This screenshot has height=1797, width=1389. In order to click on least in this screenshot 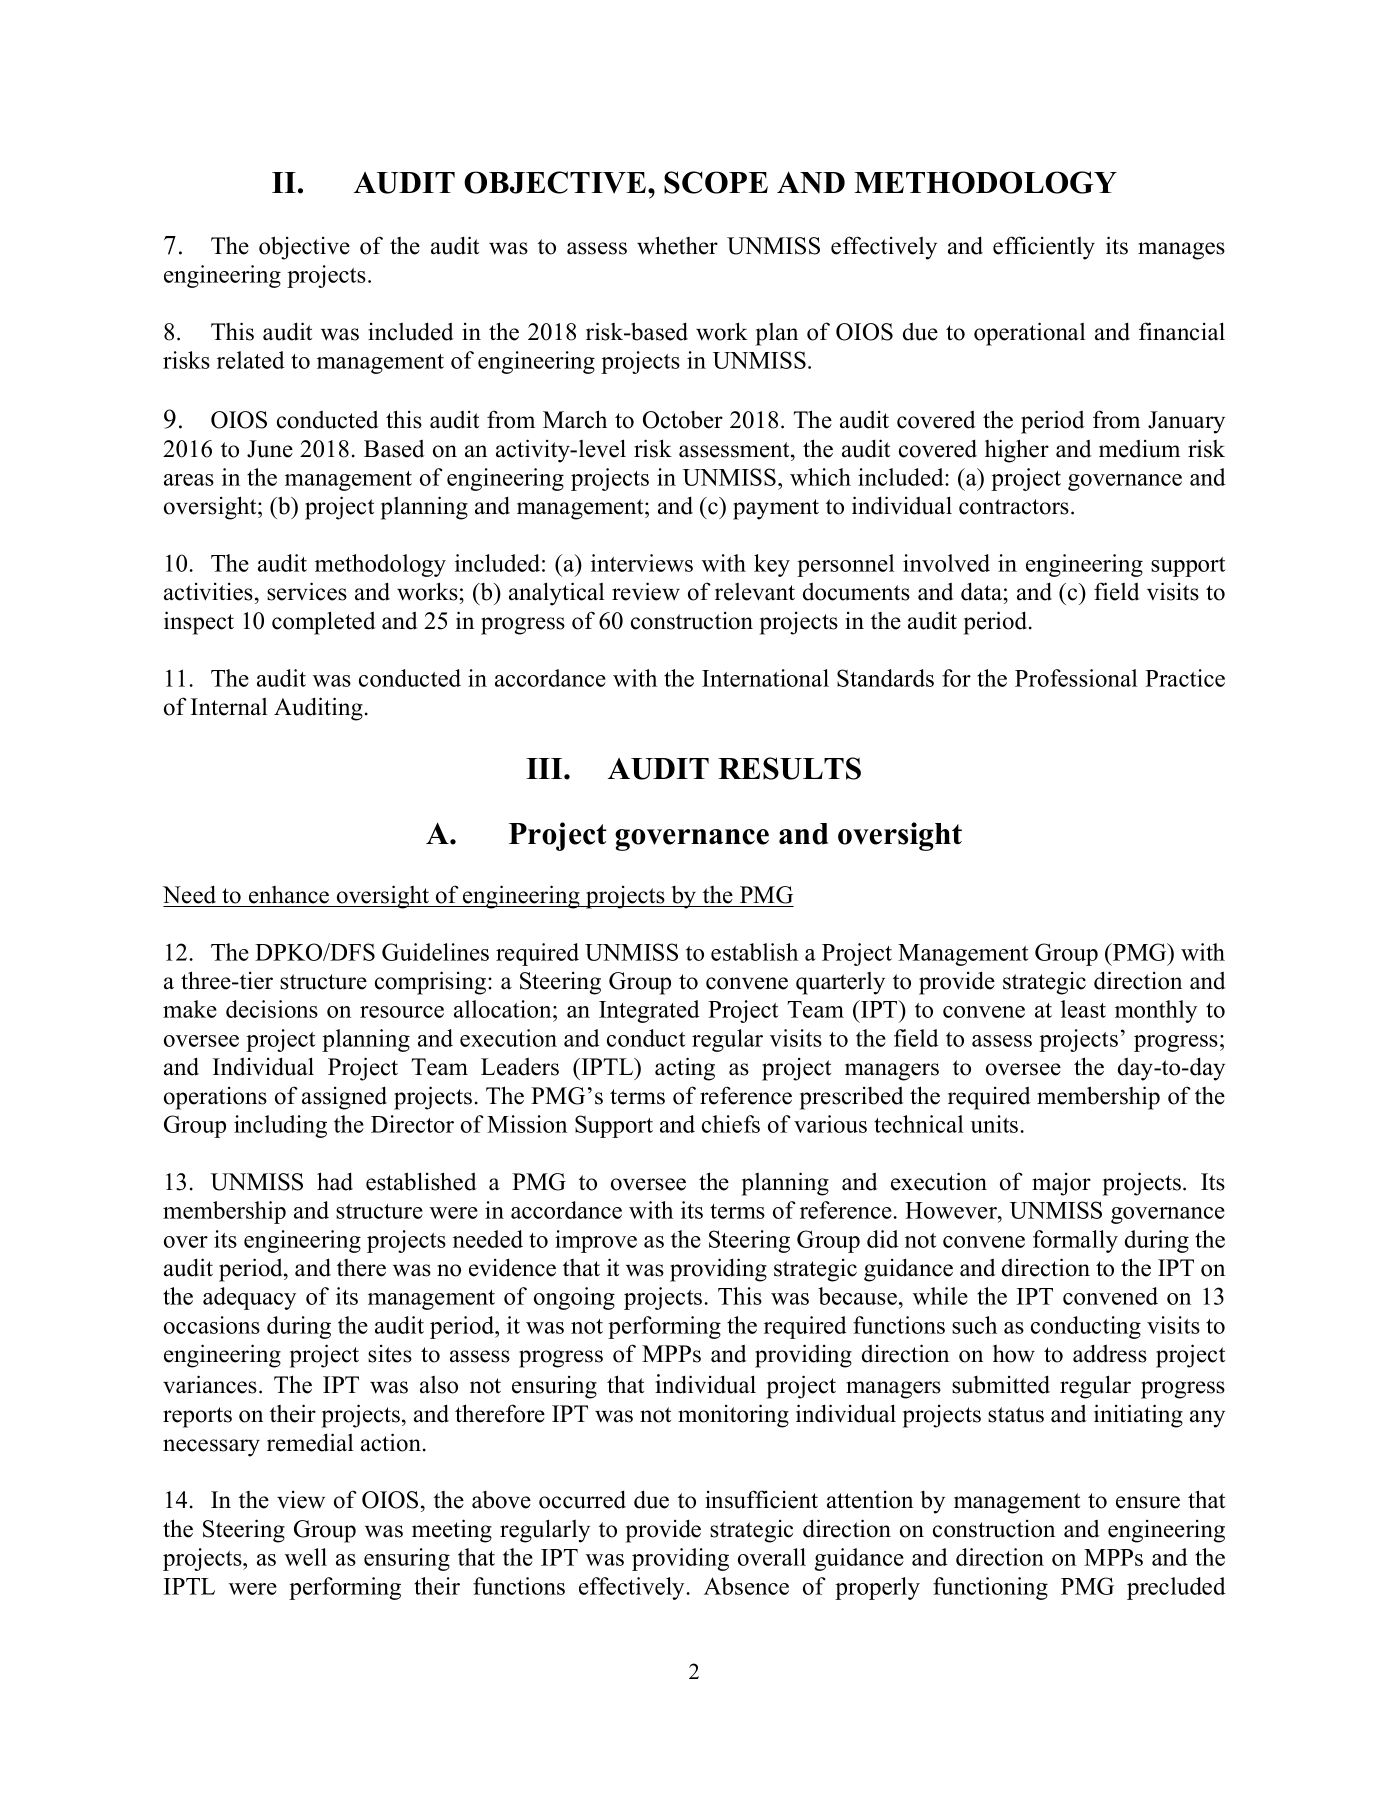, I will do `click(1083, 1009)`.
